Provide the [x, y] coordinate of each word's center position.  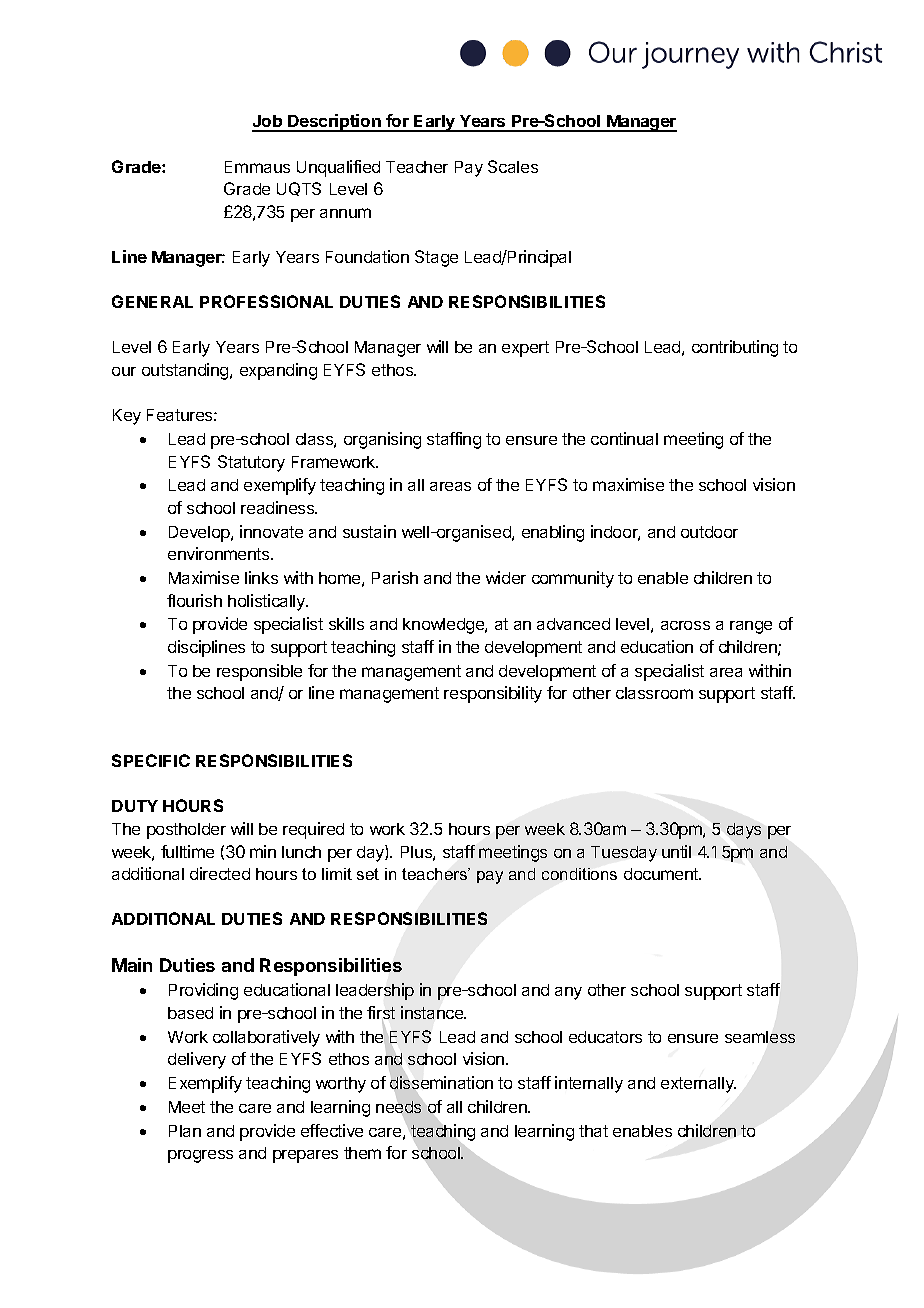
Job [268, 123]
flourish [194, 600]
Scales [513, 166]
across [685, 625]
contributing [735, 348]
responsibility [493, 694]
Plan [185, 1131]
